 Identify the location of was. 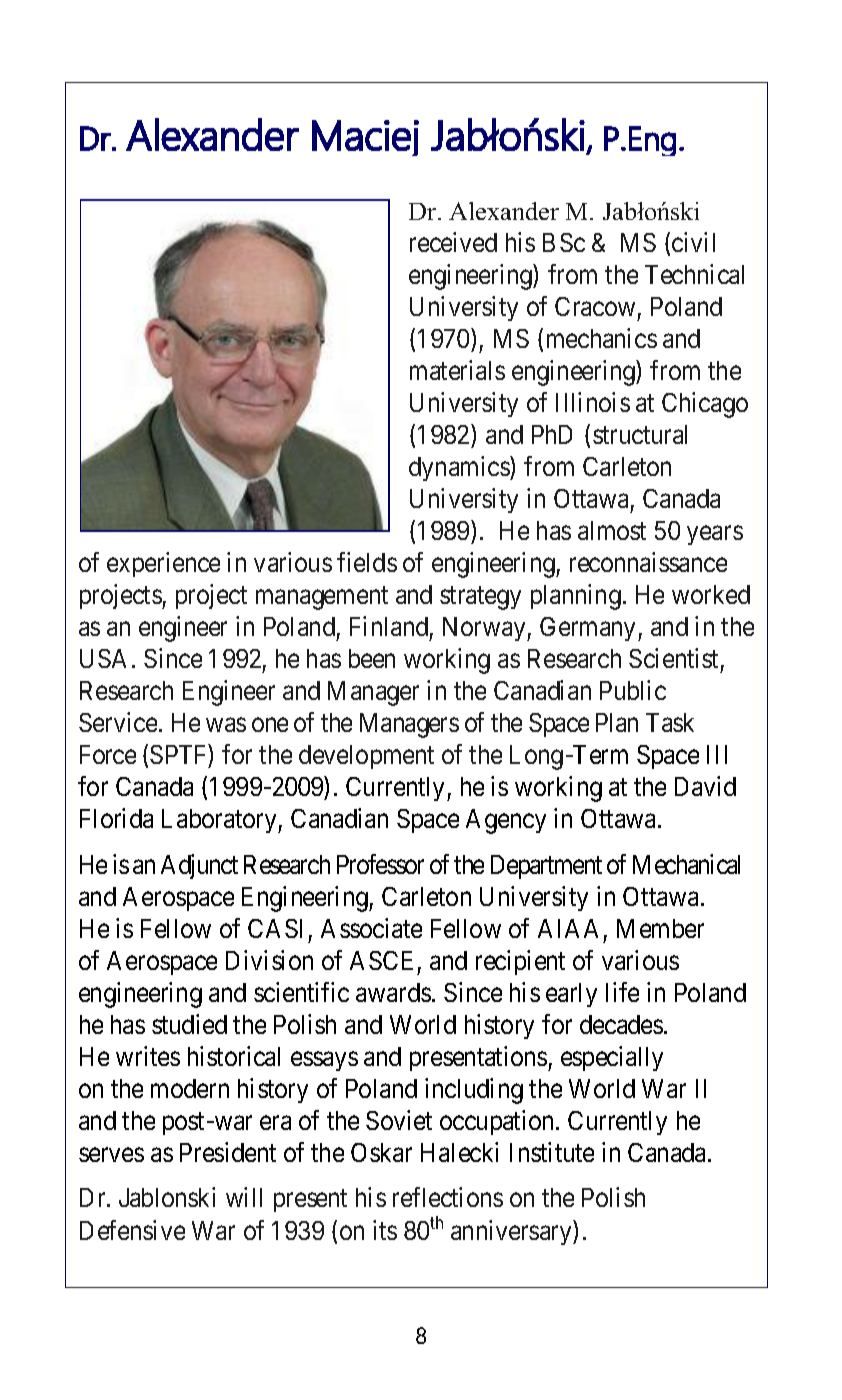
(226, 725).
